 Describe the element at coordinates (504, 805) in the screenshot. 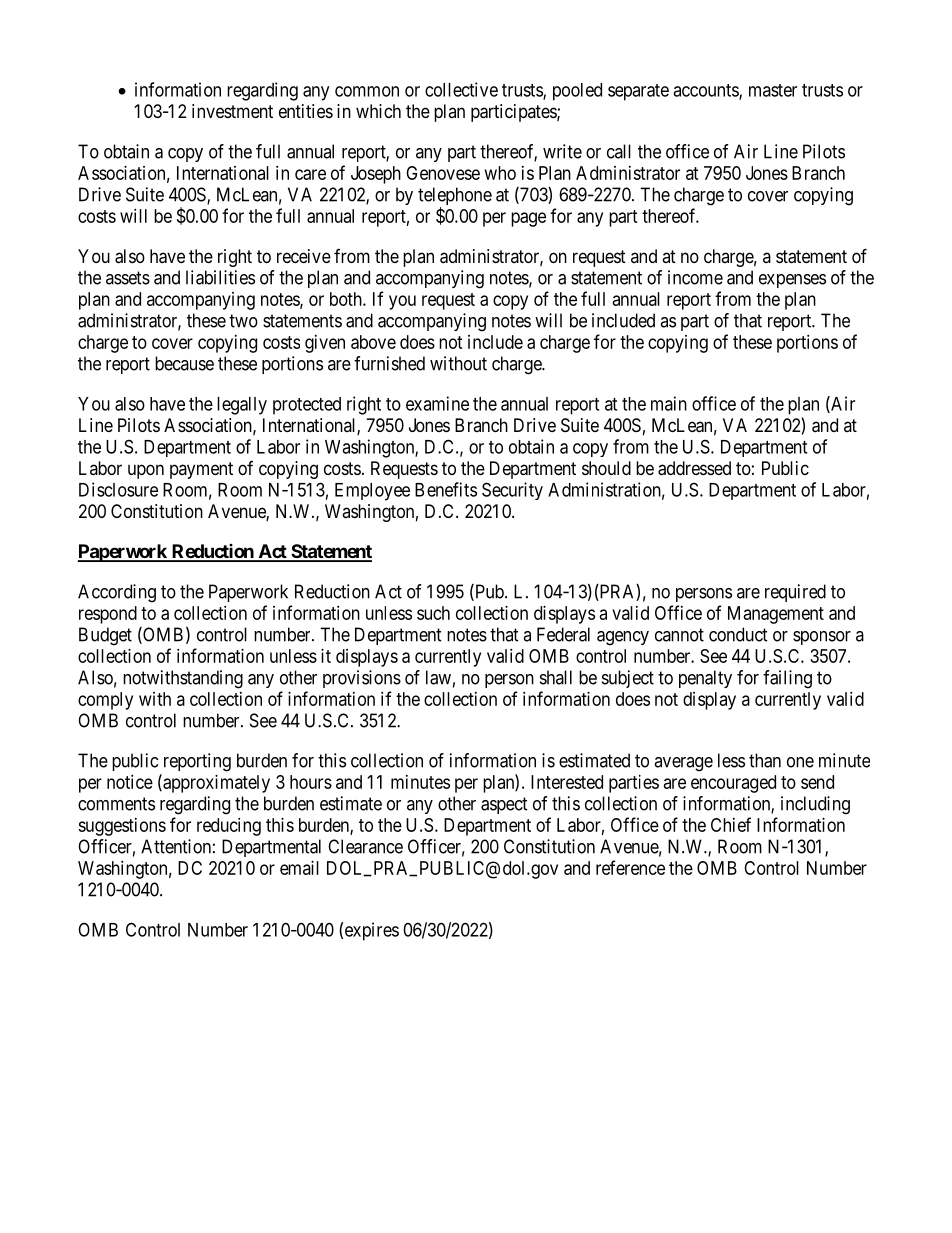

I see `aspect` at that location.
